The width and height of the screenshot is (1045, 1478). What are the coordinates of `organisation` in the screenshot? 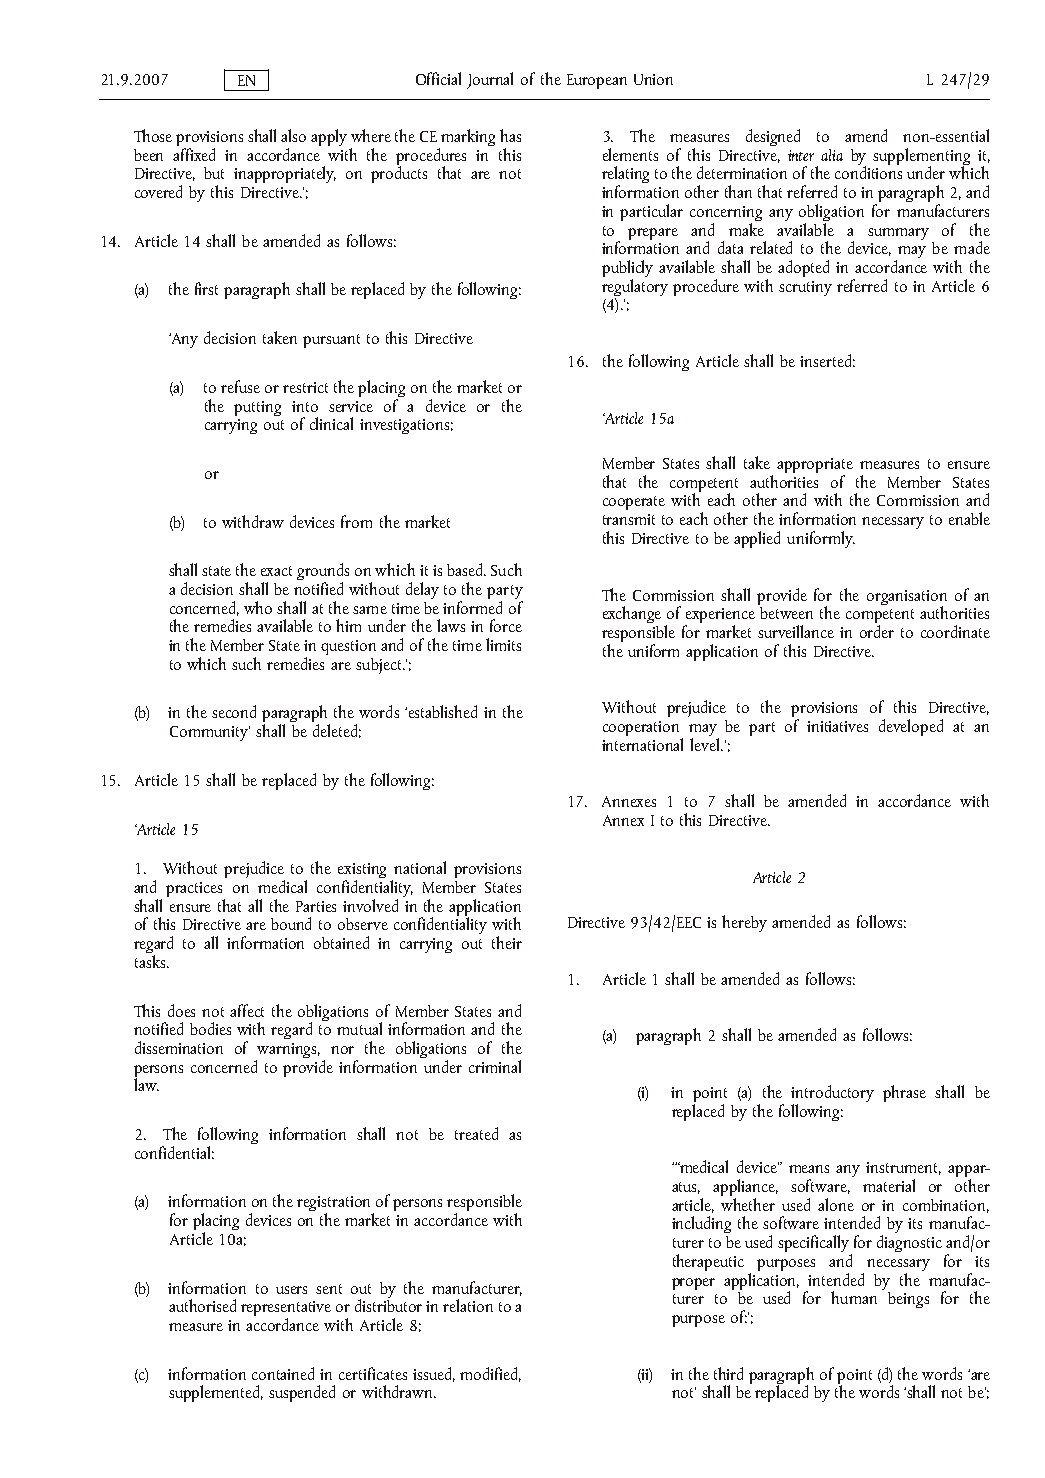 It's located at (907, 598).
